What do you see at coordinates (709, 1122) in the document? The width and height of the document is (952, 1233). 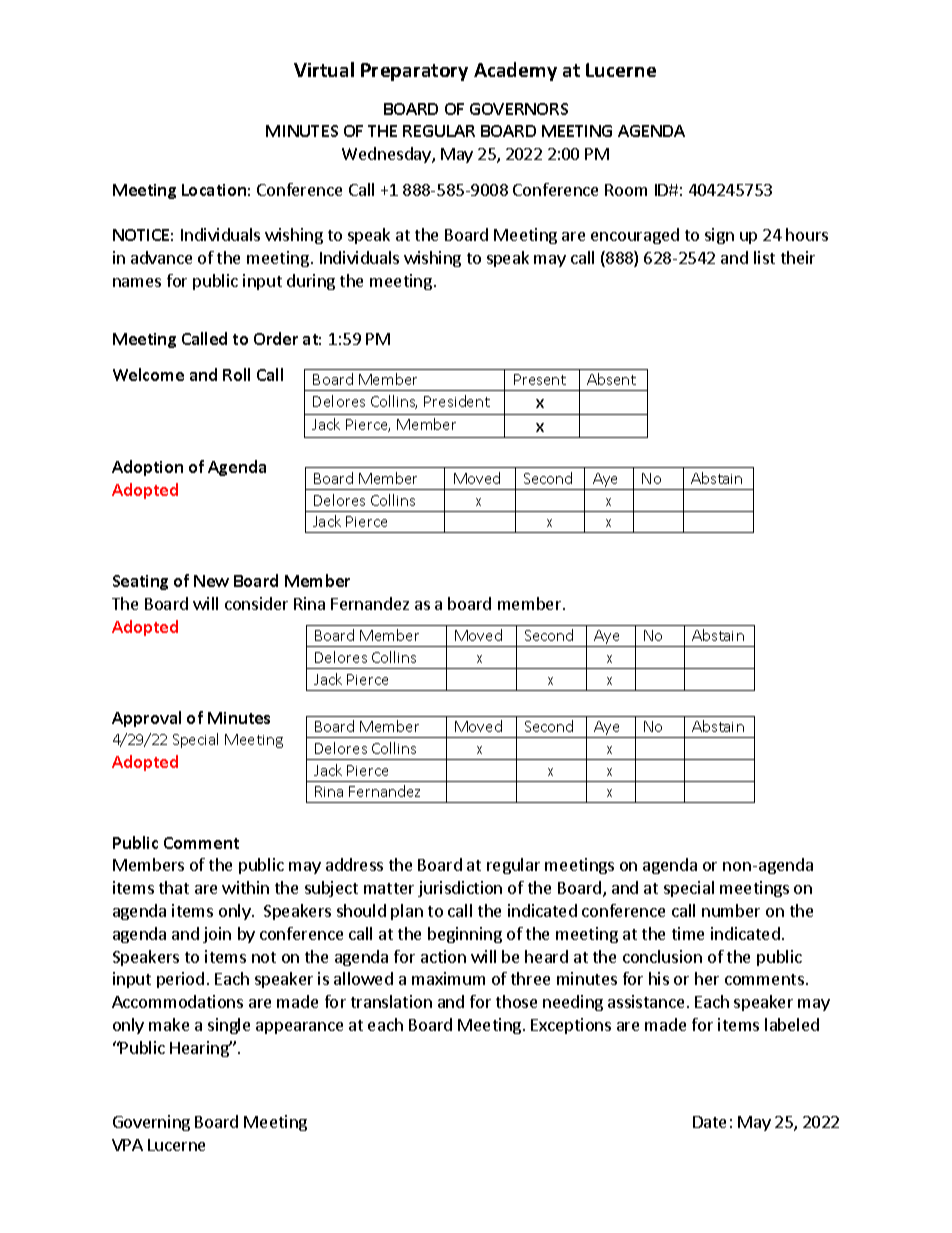 I see `Date` at bounding box center [709, 1122].
